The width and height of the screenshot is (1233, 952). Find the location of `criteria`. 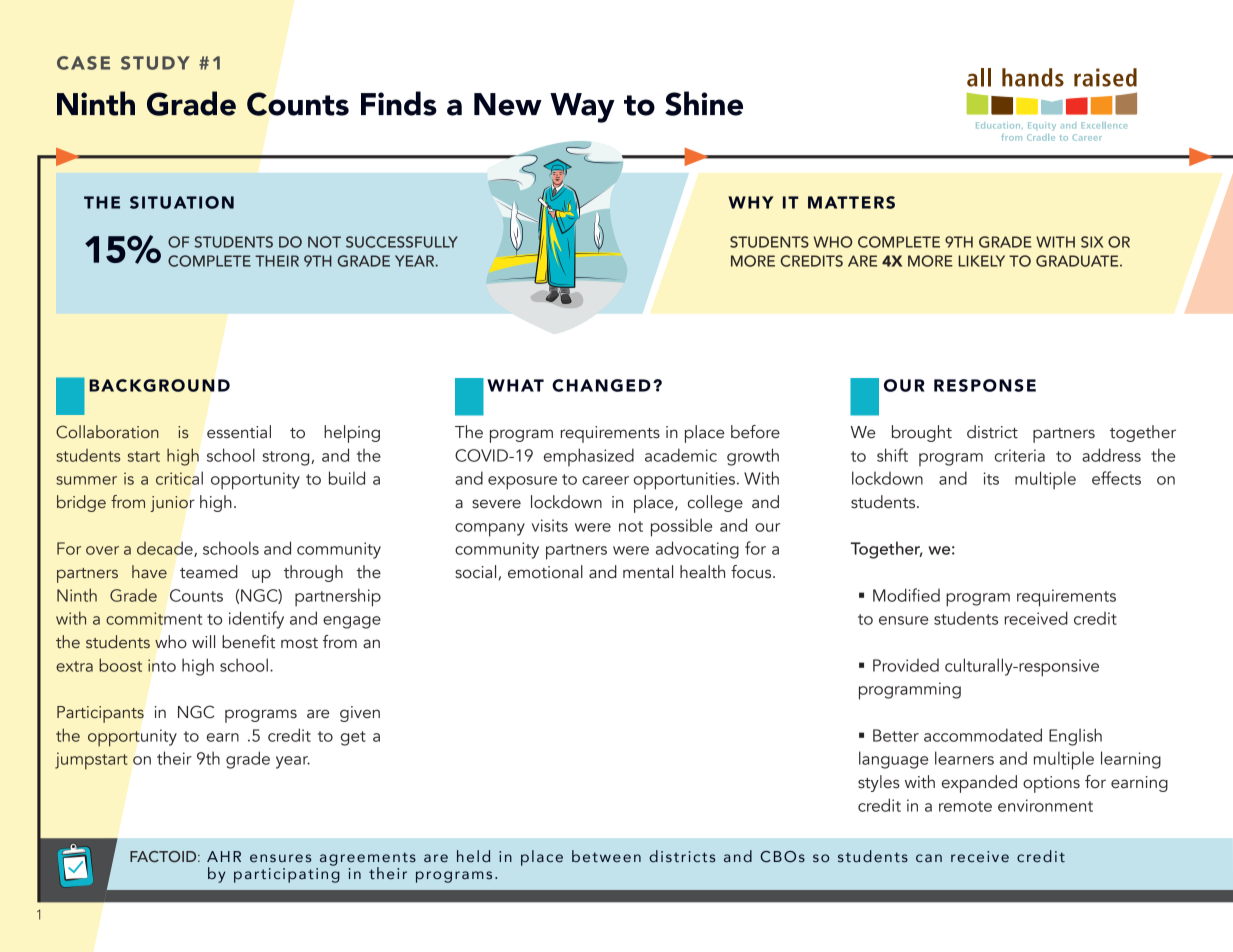

criteria is located at coordinates (1020, 455).
